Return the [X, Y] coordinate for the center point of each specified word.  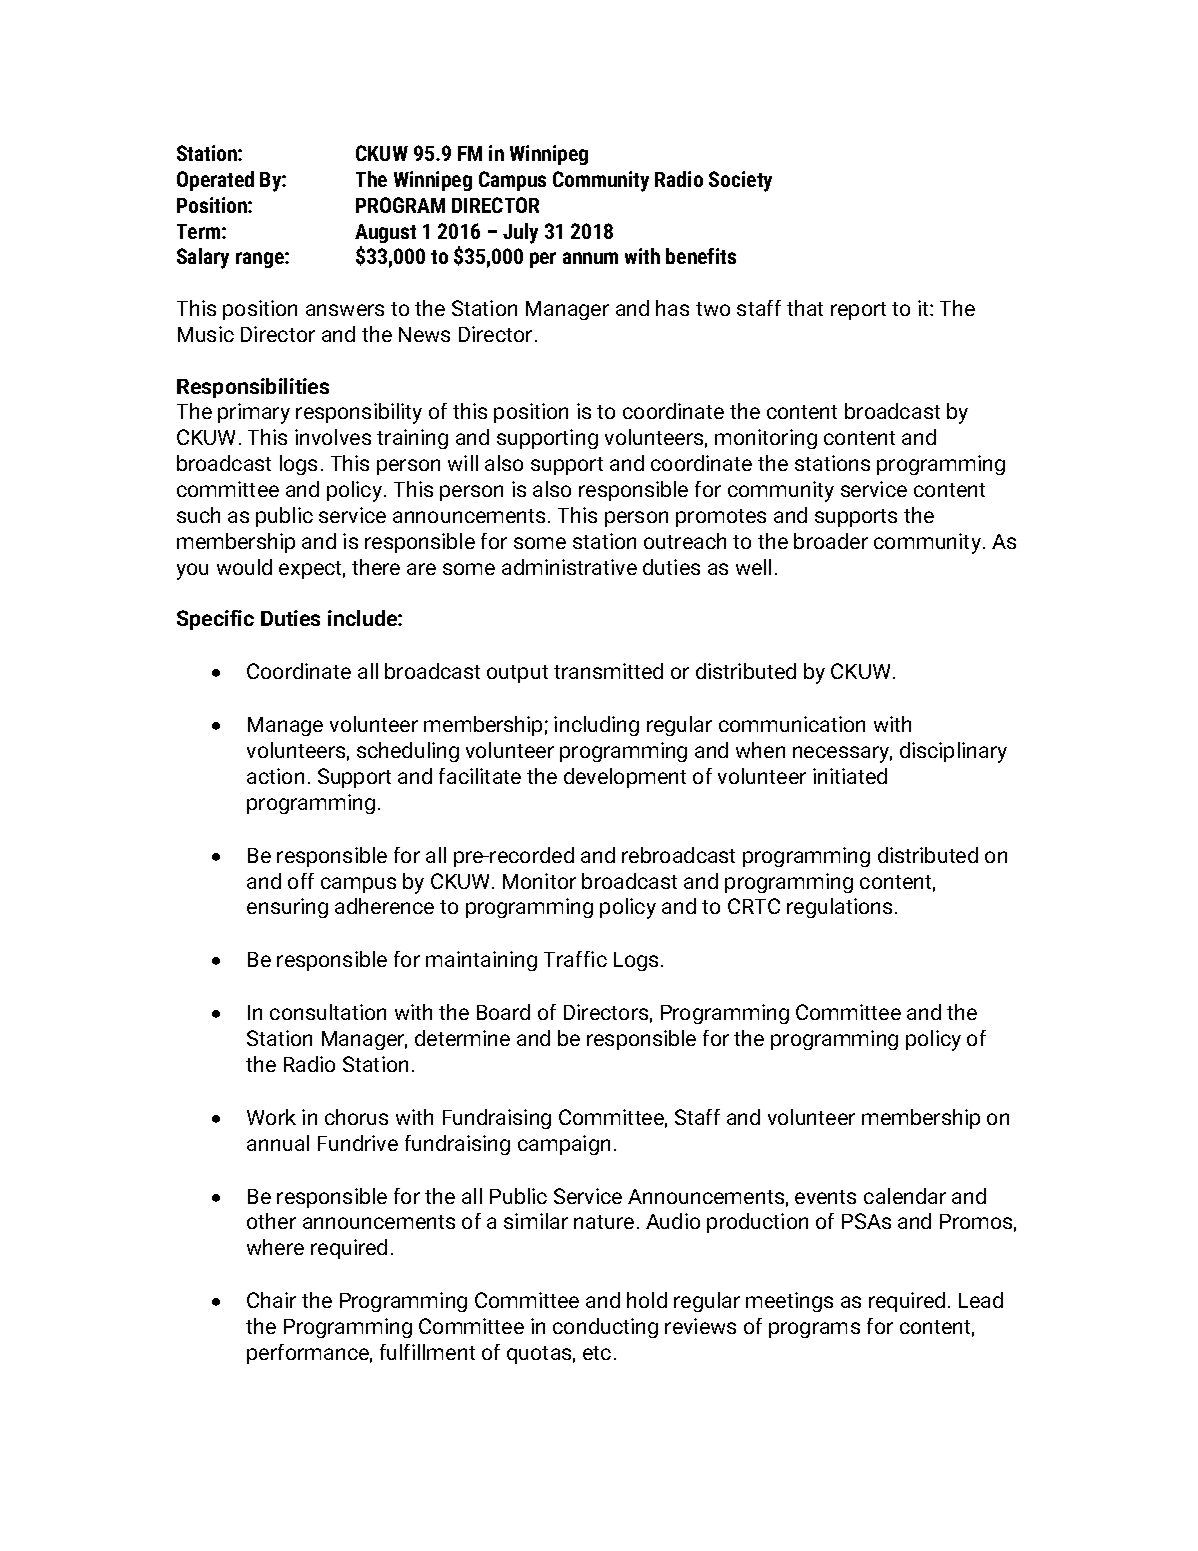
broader [831, 541]
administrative [569, 567]
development [625, 778]
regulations [839, 908]
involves [333, 437]
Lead [981, 1300]
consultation [328, 1012]
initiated [850, 776]
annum [590, 258]
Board [503, 1012]
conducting [605, 1328]
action [275, 776]
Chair [271, 1300]
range [261, 260]
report [858, 311]
